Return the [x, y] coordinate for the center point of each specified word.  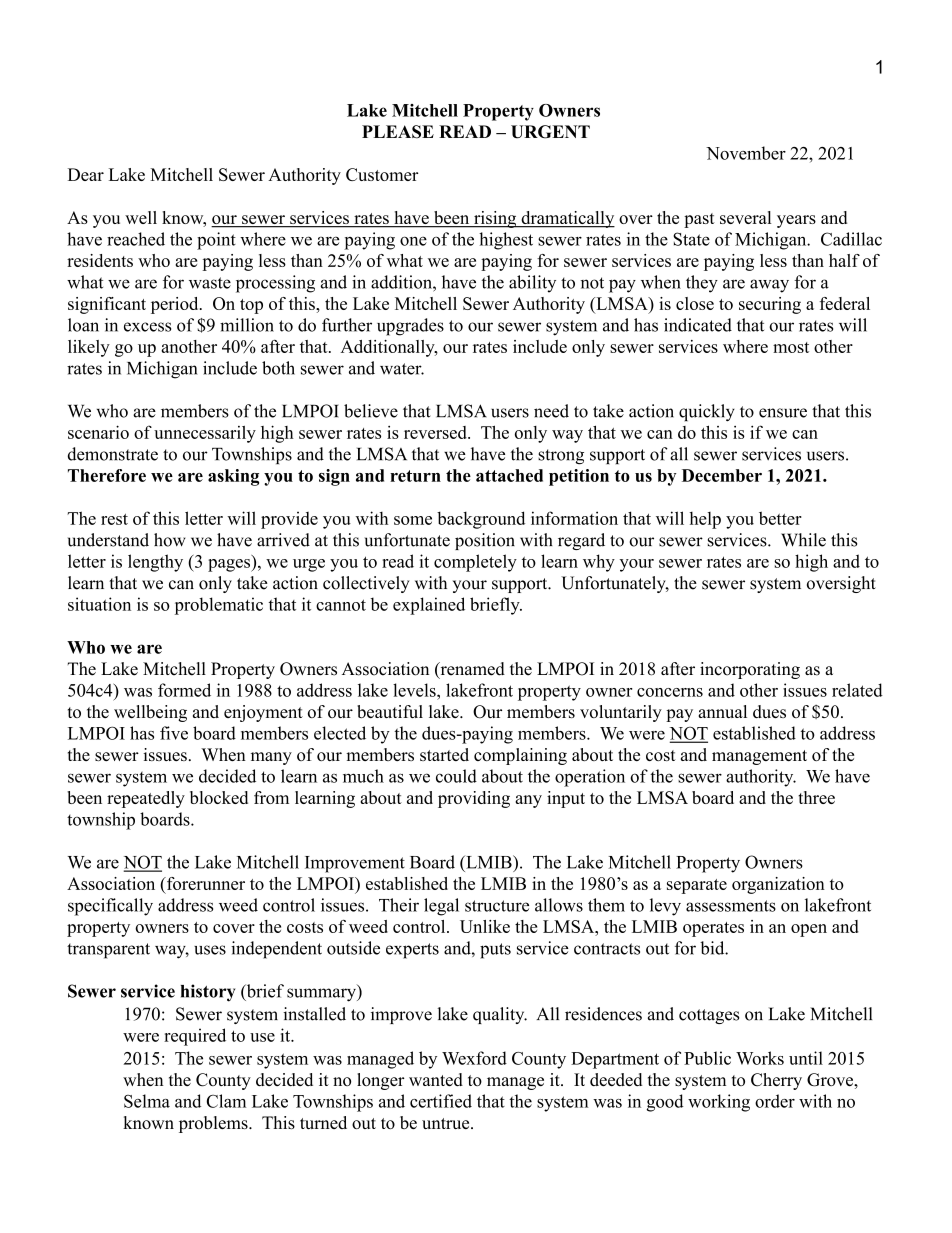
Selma [147, 1101]
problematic [219, 606]
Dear [86, 174]
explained [429, 606]
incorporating [750, 670]
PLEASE [398, 132]
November [746, 153]
